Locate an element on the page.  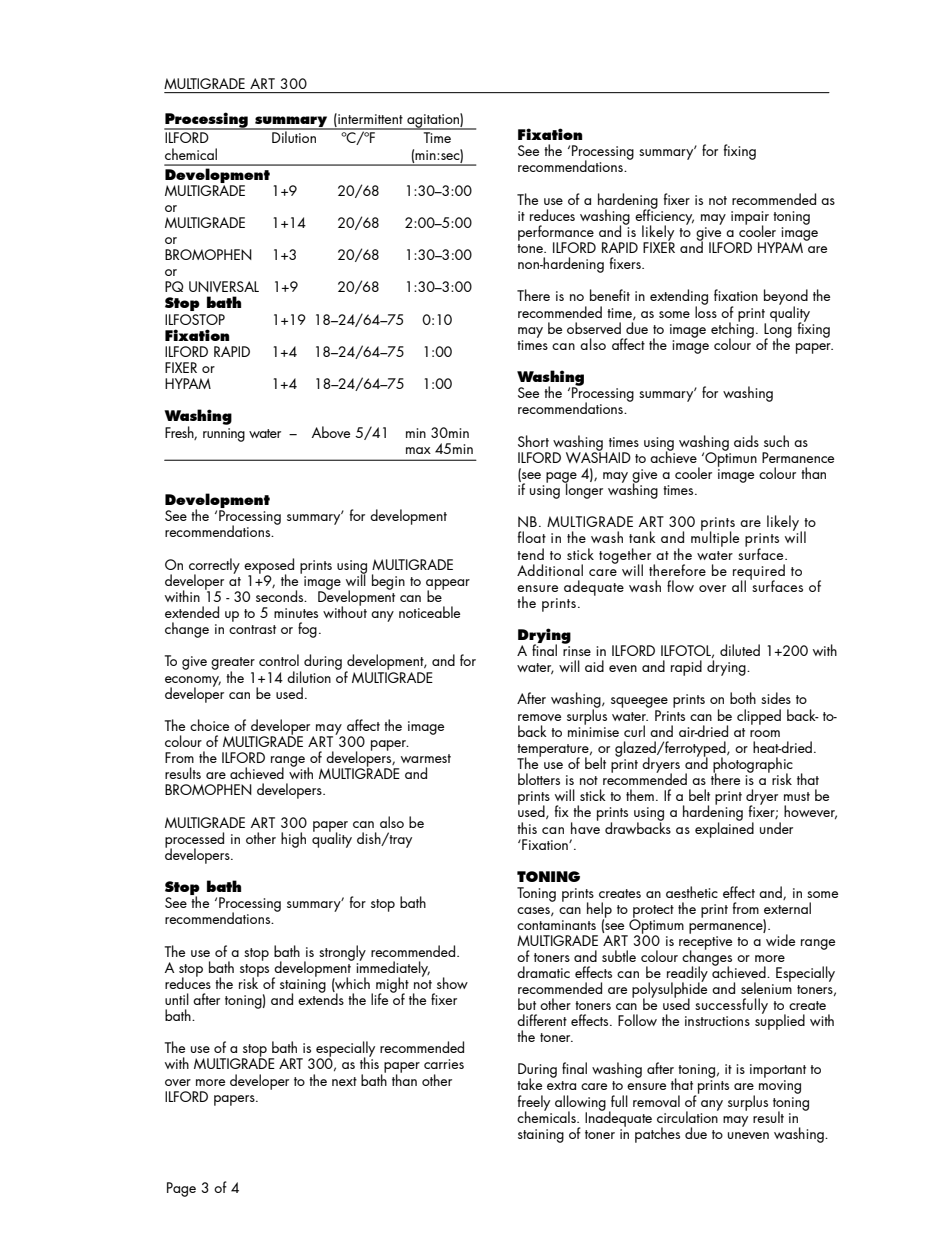
contaminants is located at coordinates (556, 925).
